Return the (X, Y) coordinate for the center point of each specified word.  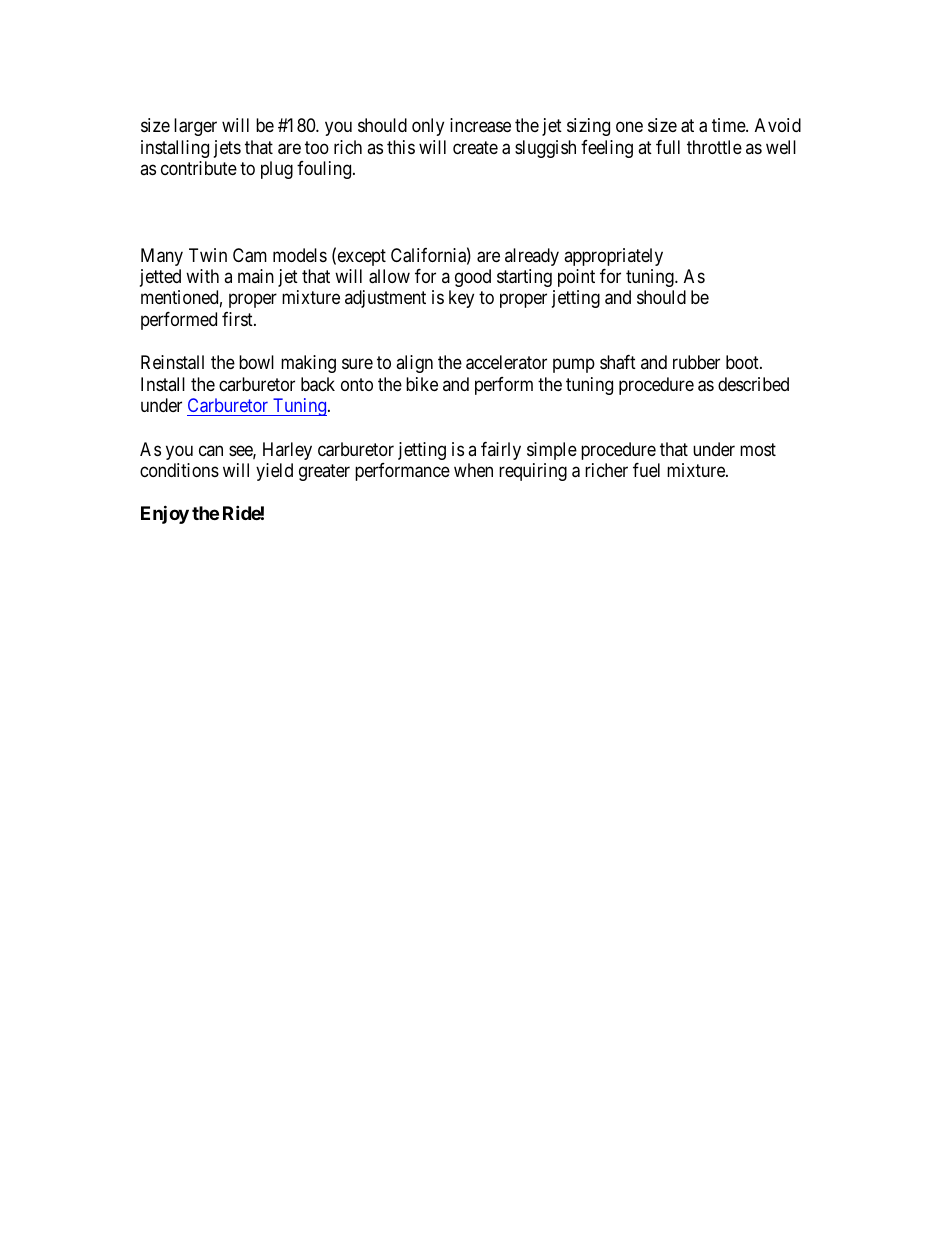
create (475, 147)
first (238, 319)
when (473, 470)
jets (227, 149)
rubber (696, 362)
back (318, 384)
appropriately (613, 257)
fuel (646, 470)
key (461, 299)
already (532, 257)
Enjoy (165, 515)
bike (422, 384)
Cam (250, 255)
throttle (714, 147)
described (753, 384)
